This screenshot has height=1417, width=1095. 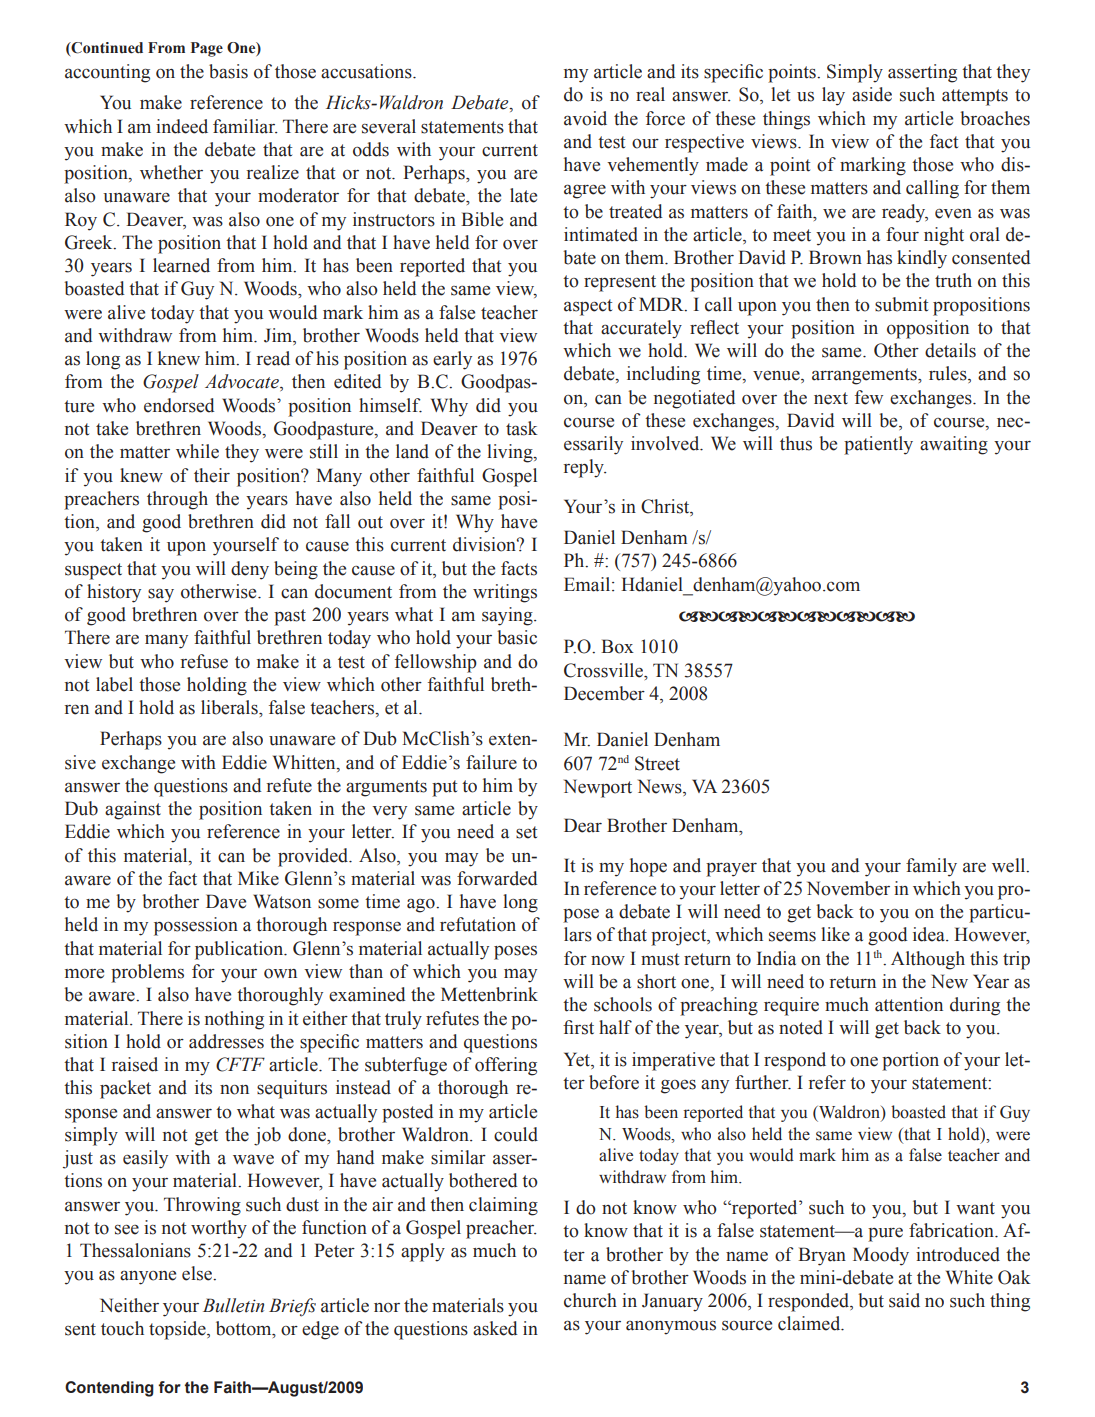 I want to click on basis, so click(x=228, y=71).
